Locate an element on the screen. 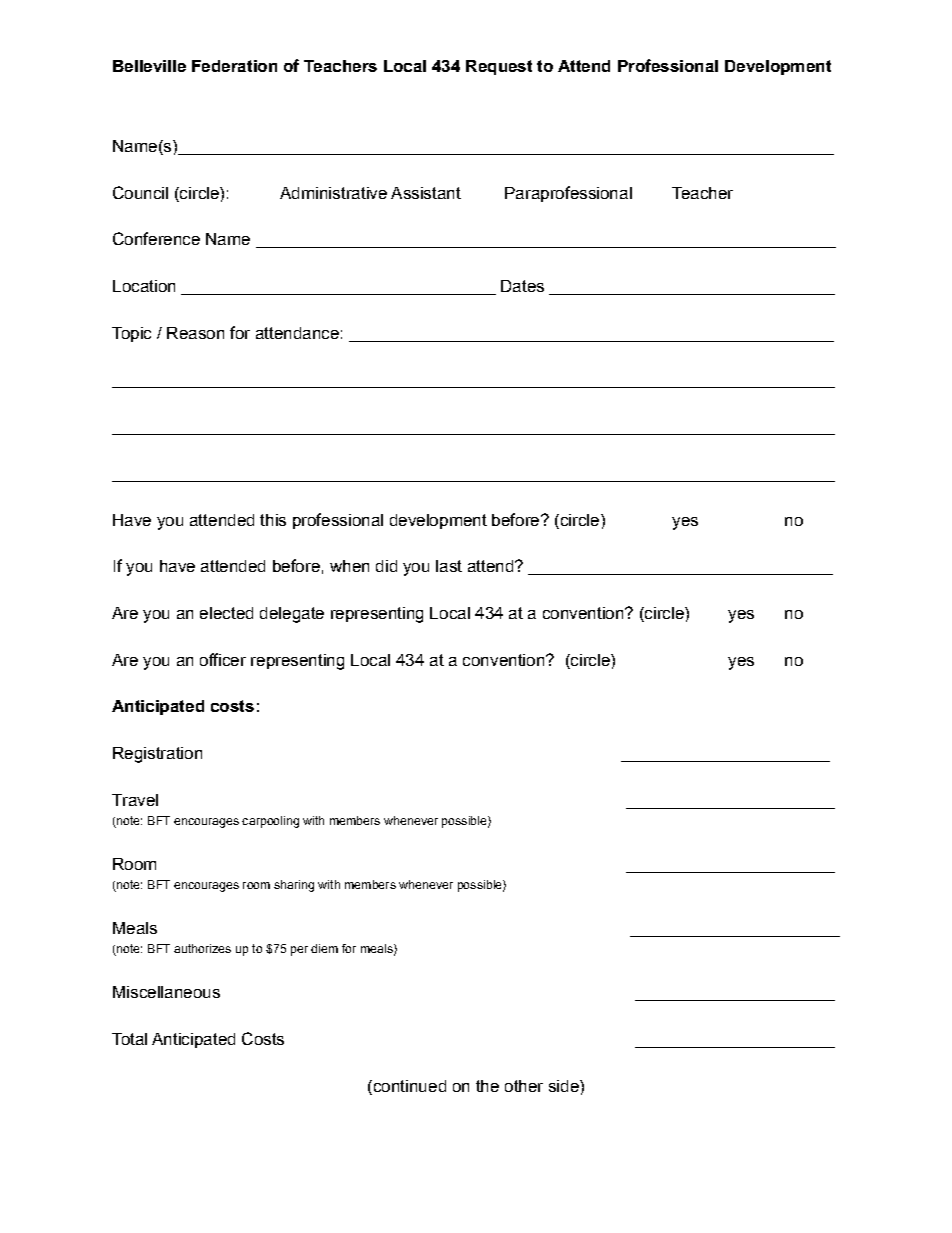 The height and width of the screenshot is (1233, 952). Assistant is located at coordinates (426, 193).
